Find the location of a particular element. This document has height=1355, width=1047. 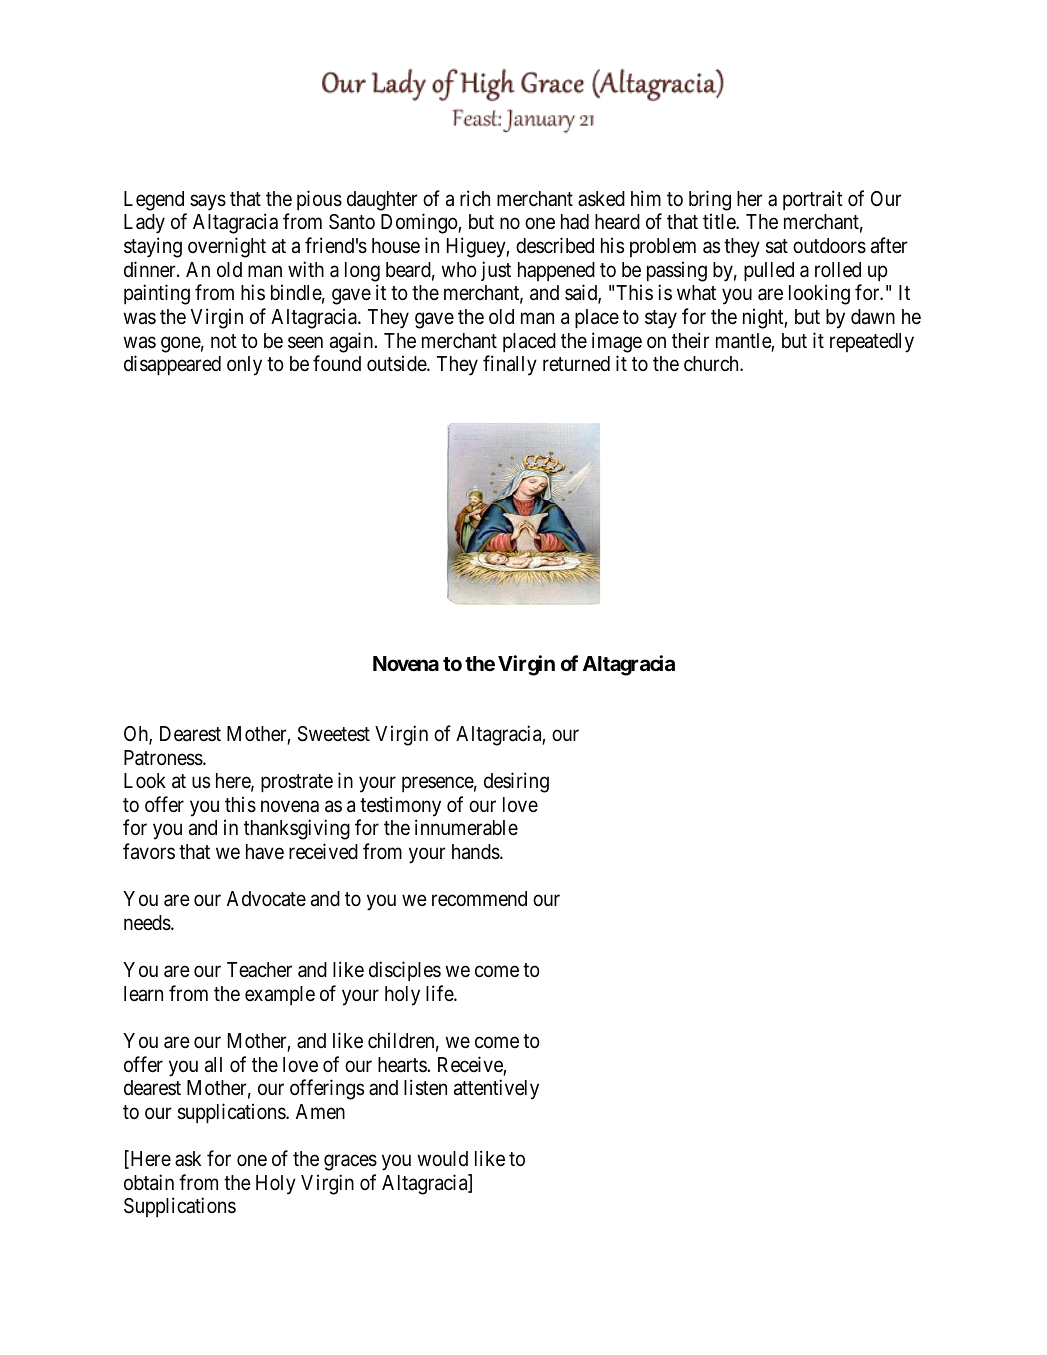

Sweetest is located at coordinates (334, 734).
